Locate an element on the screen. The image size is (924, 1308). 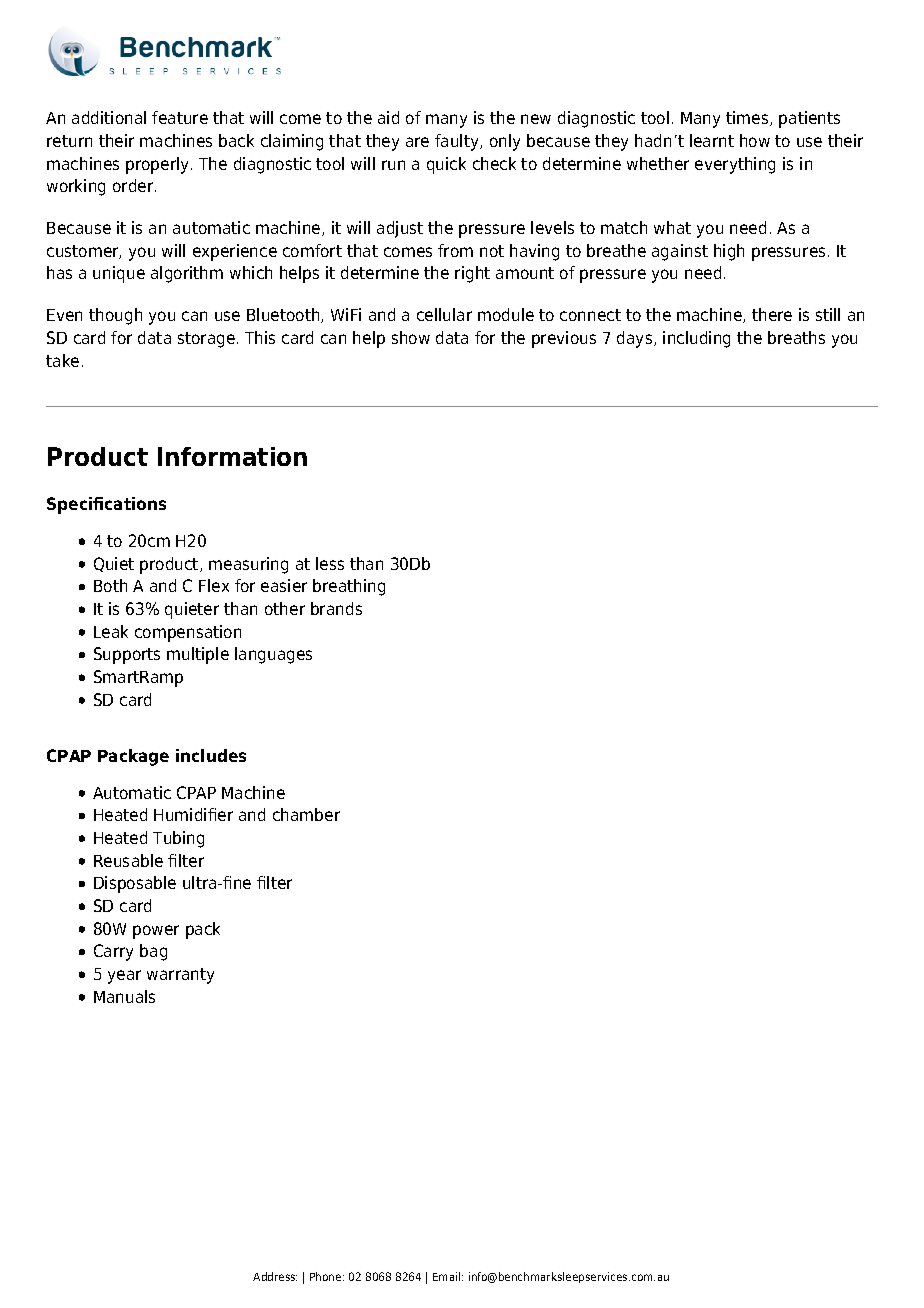
show is located at coordinates (411, 337).
